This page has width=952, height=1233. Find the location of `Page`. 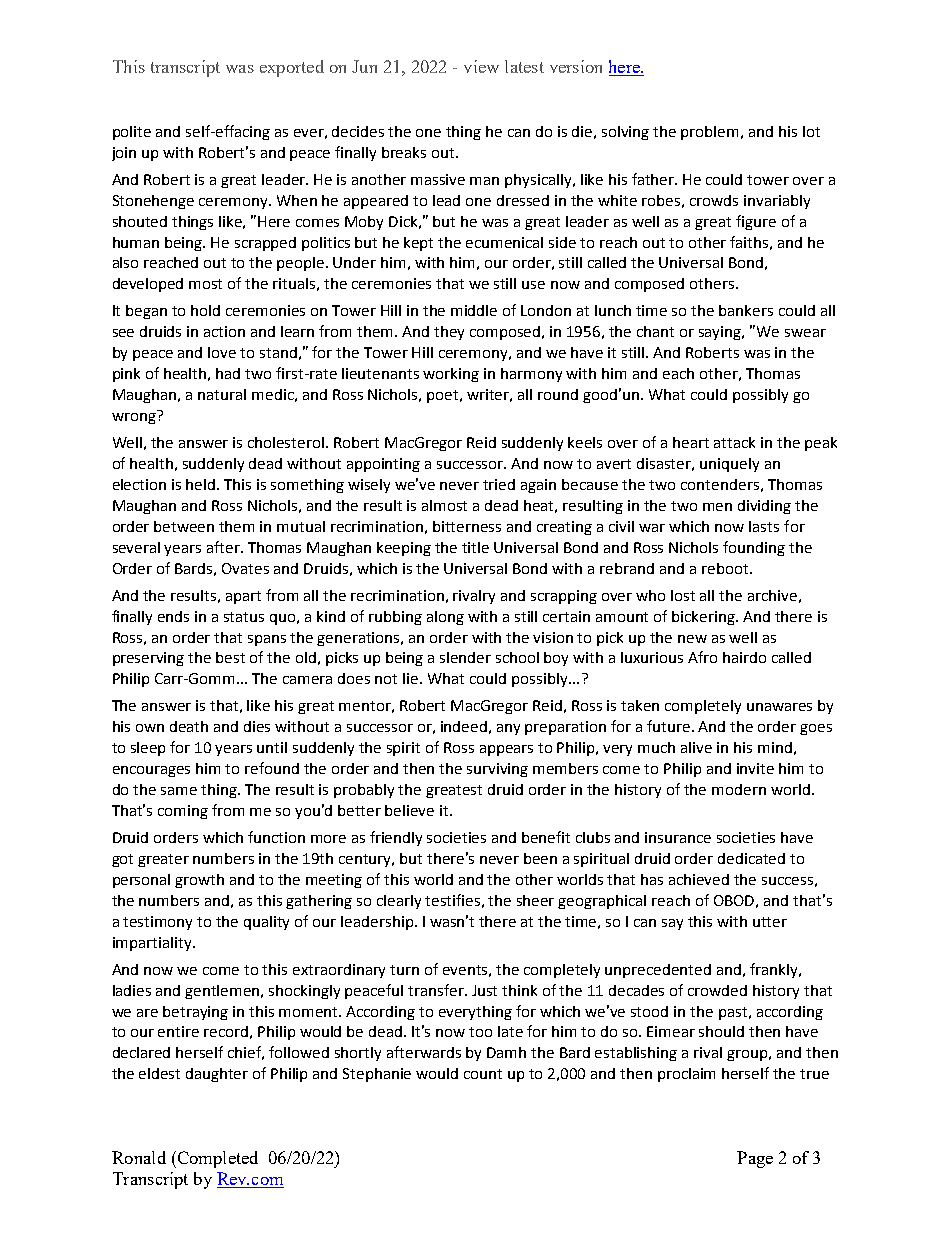

Page is located at coordinates (755, 1159).
